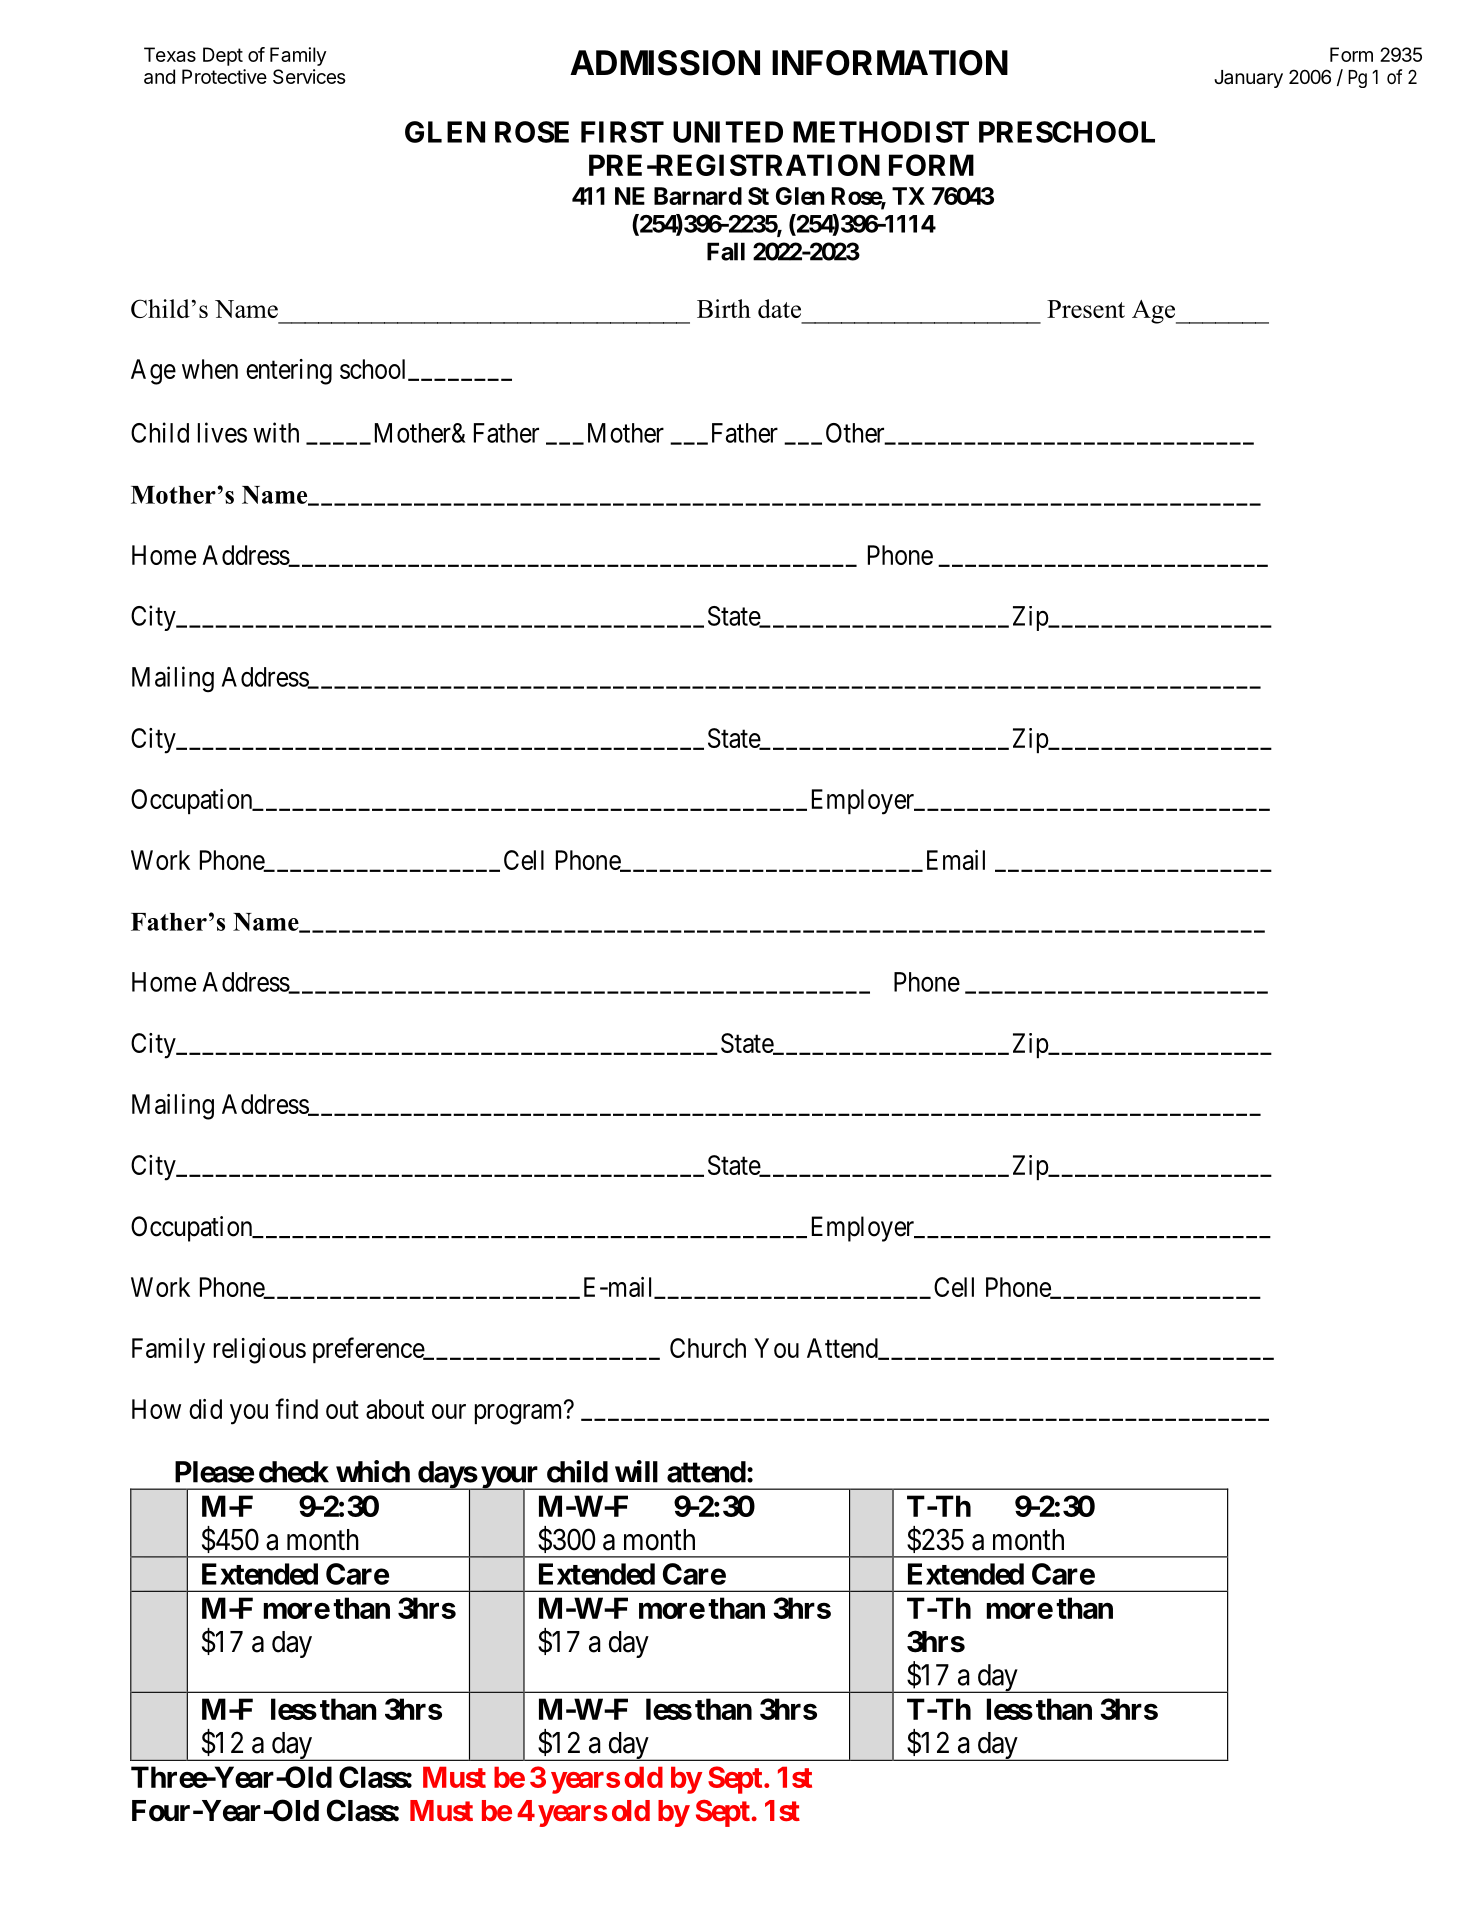 Image resolution: width=1476 pixels, height=1910 pixels. What do you see at coordinates (309, 76) in the screenshot?
I see `Services` at bounding box center [309, 76].
